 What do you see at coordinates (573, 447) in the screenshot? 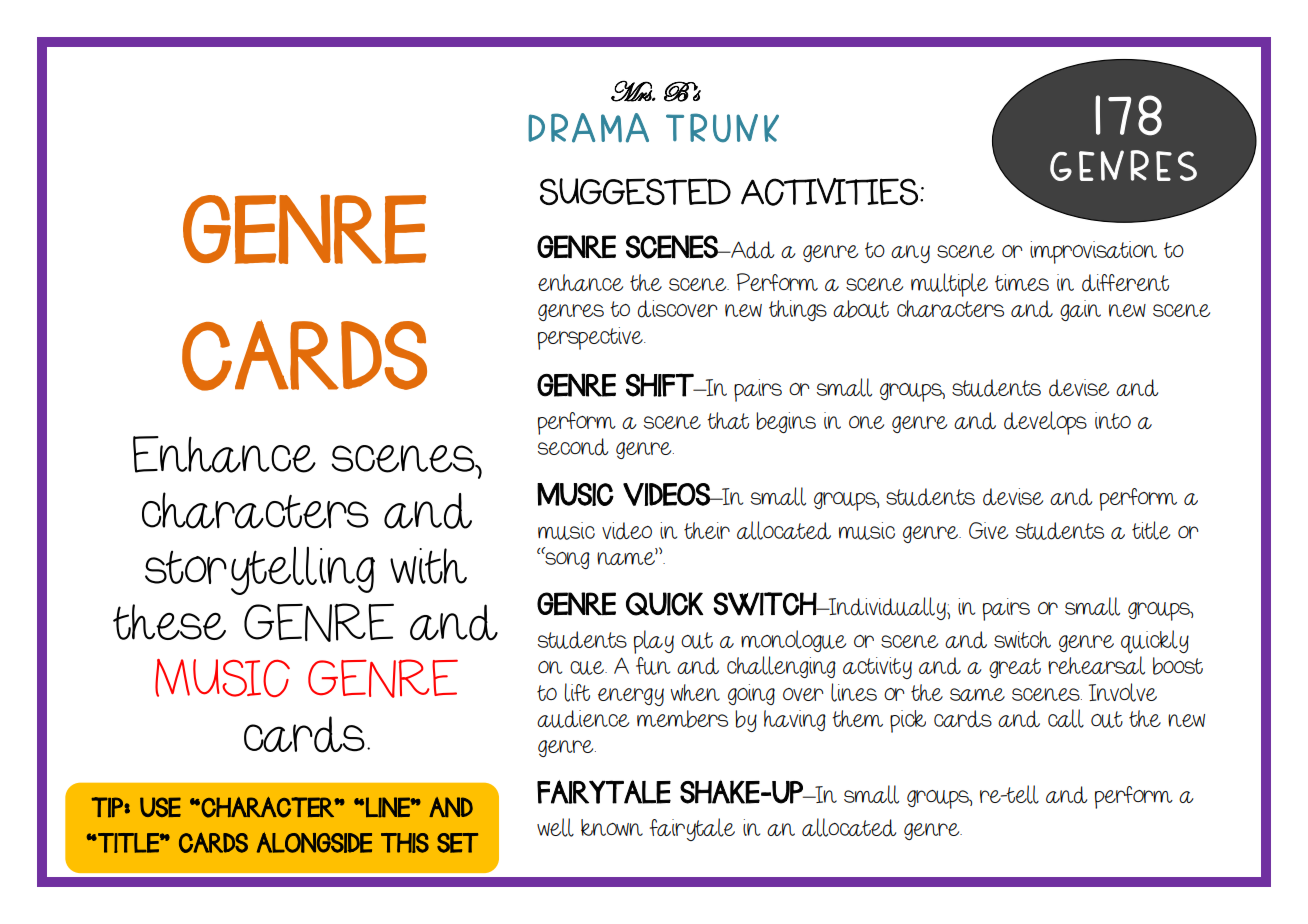
I see `second` at bounding box center [573, 447].
